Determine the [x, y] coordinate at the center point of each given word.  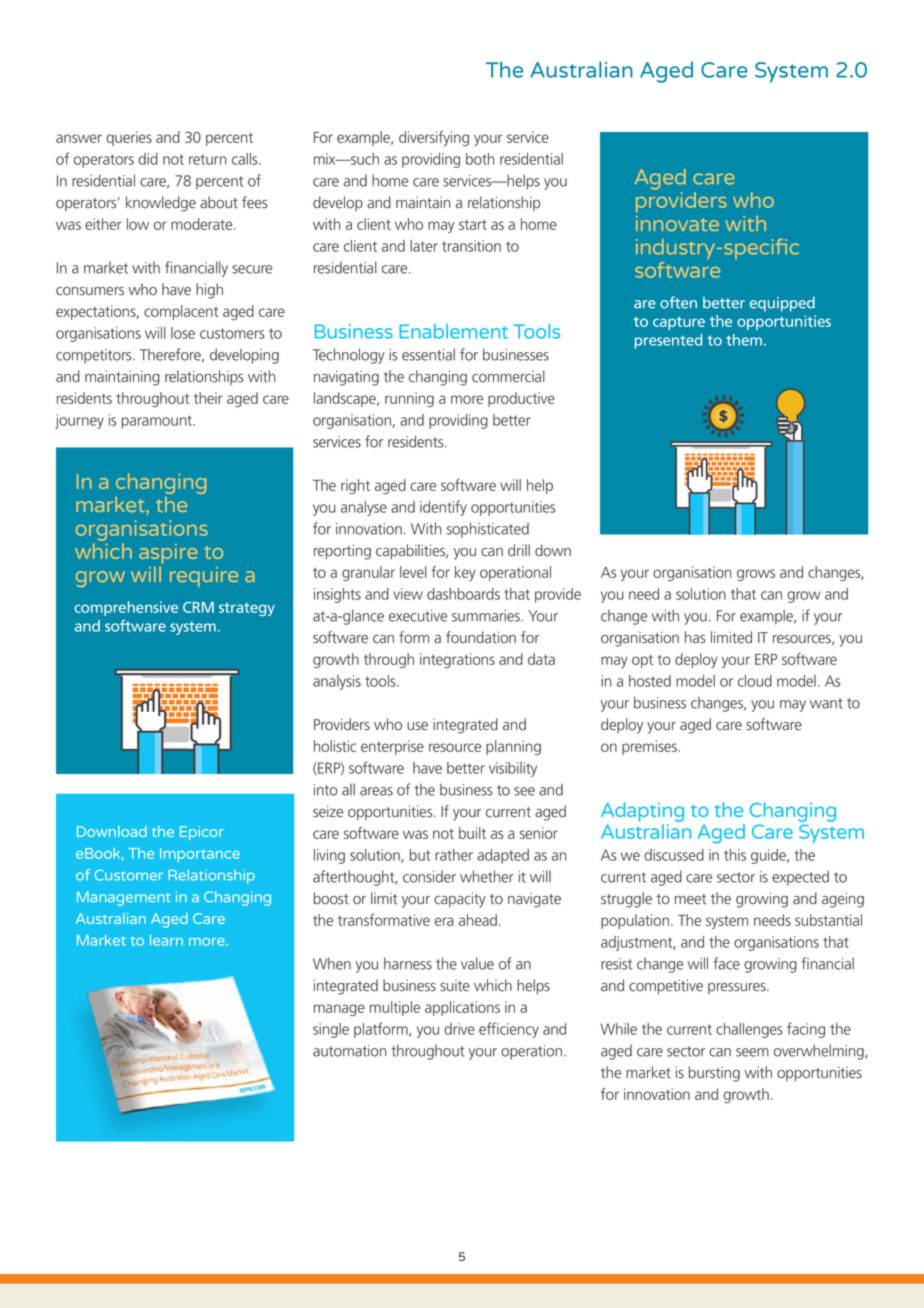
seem [752, 1052]
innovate [677, 223]
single [331, 1030]
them [744, 340]
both [480, 159]
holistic [335, 746]
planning [513, 747]
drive [459, 1029]
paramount [158, 422]
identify [443, 508]
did [148, 159]
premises [650, 747]
